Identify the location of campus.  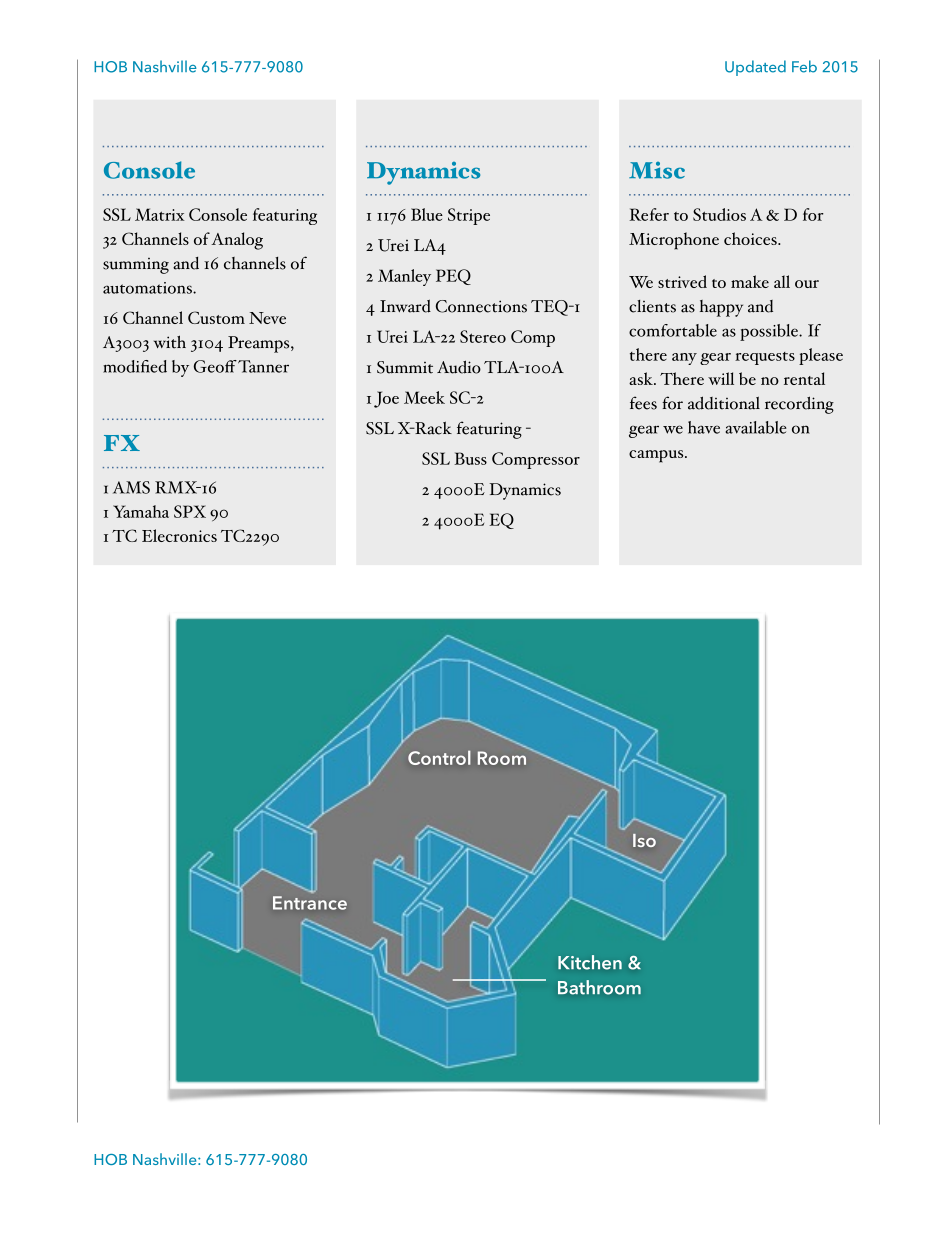
(657, 456).
